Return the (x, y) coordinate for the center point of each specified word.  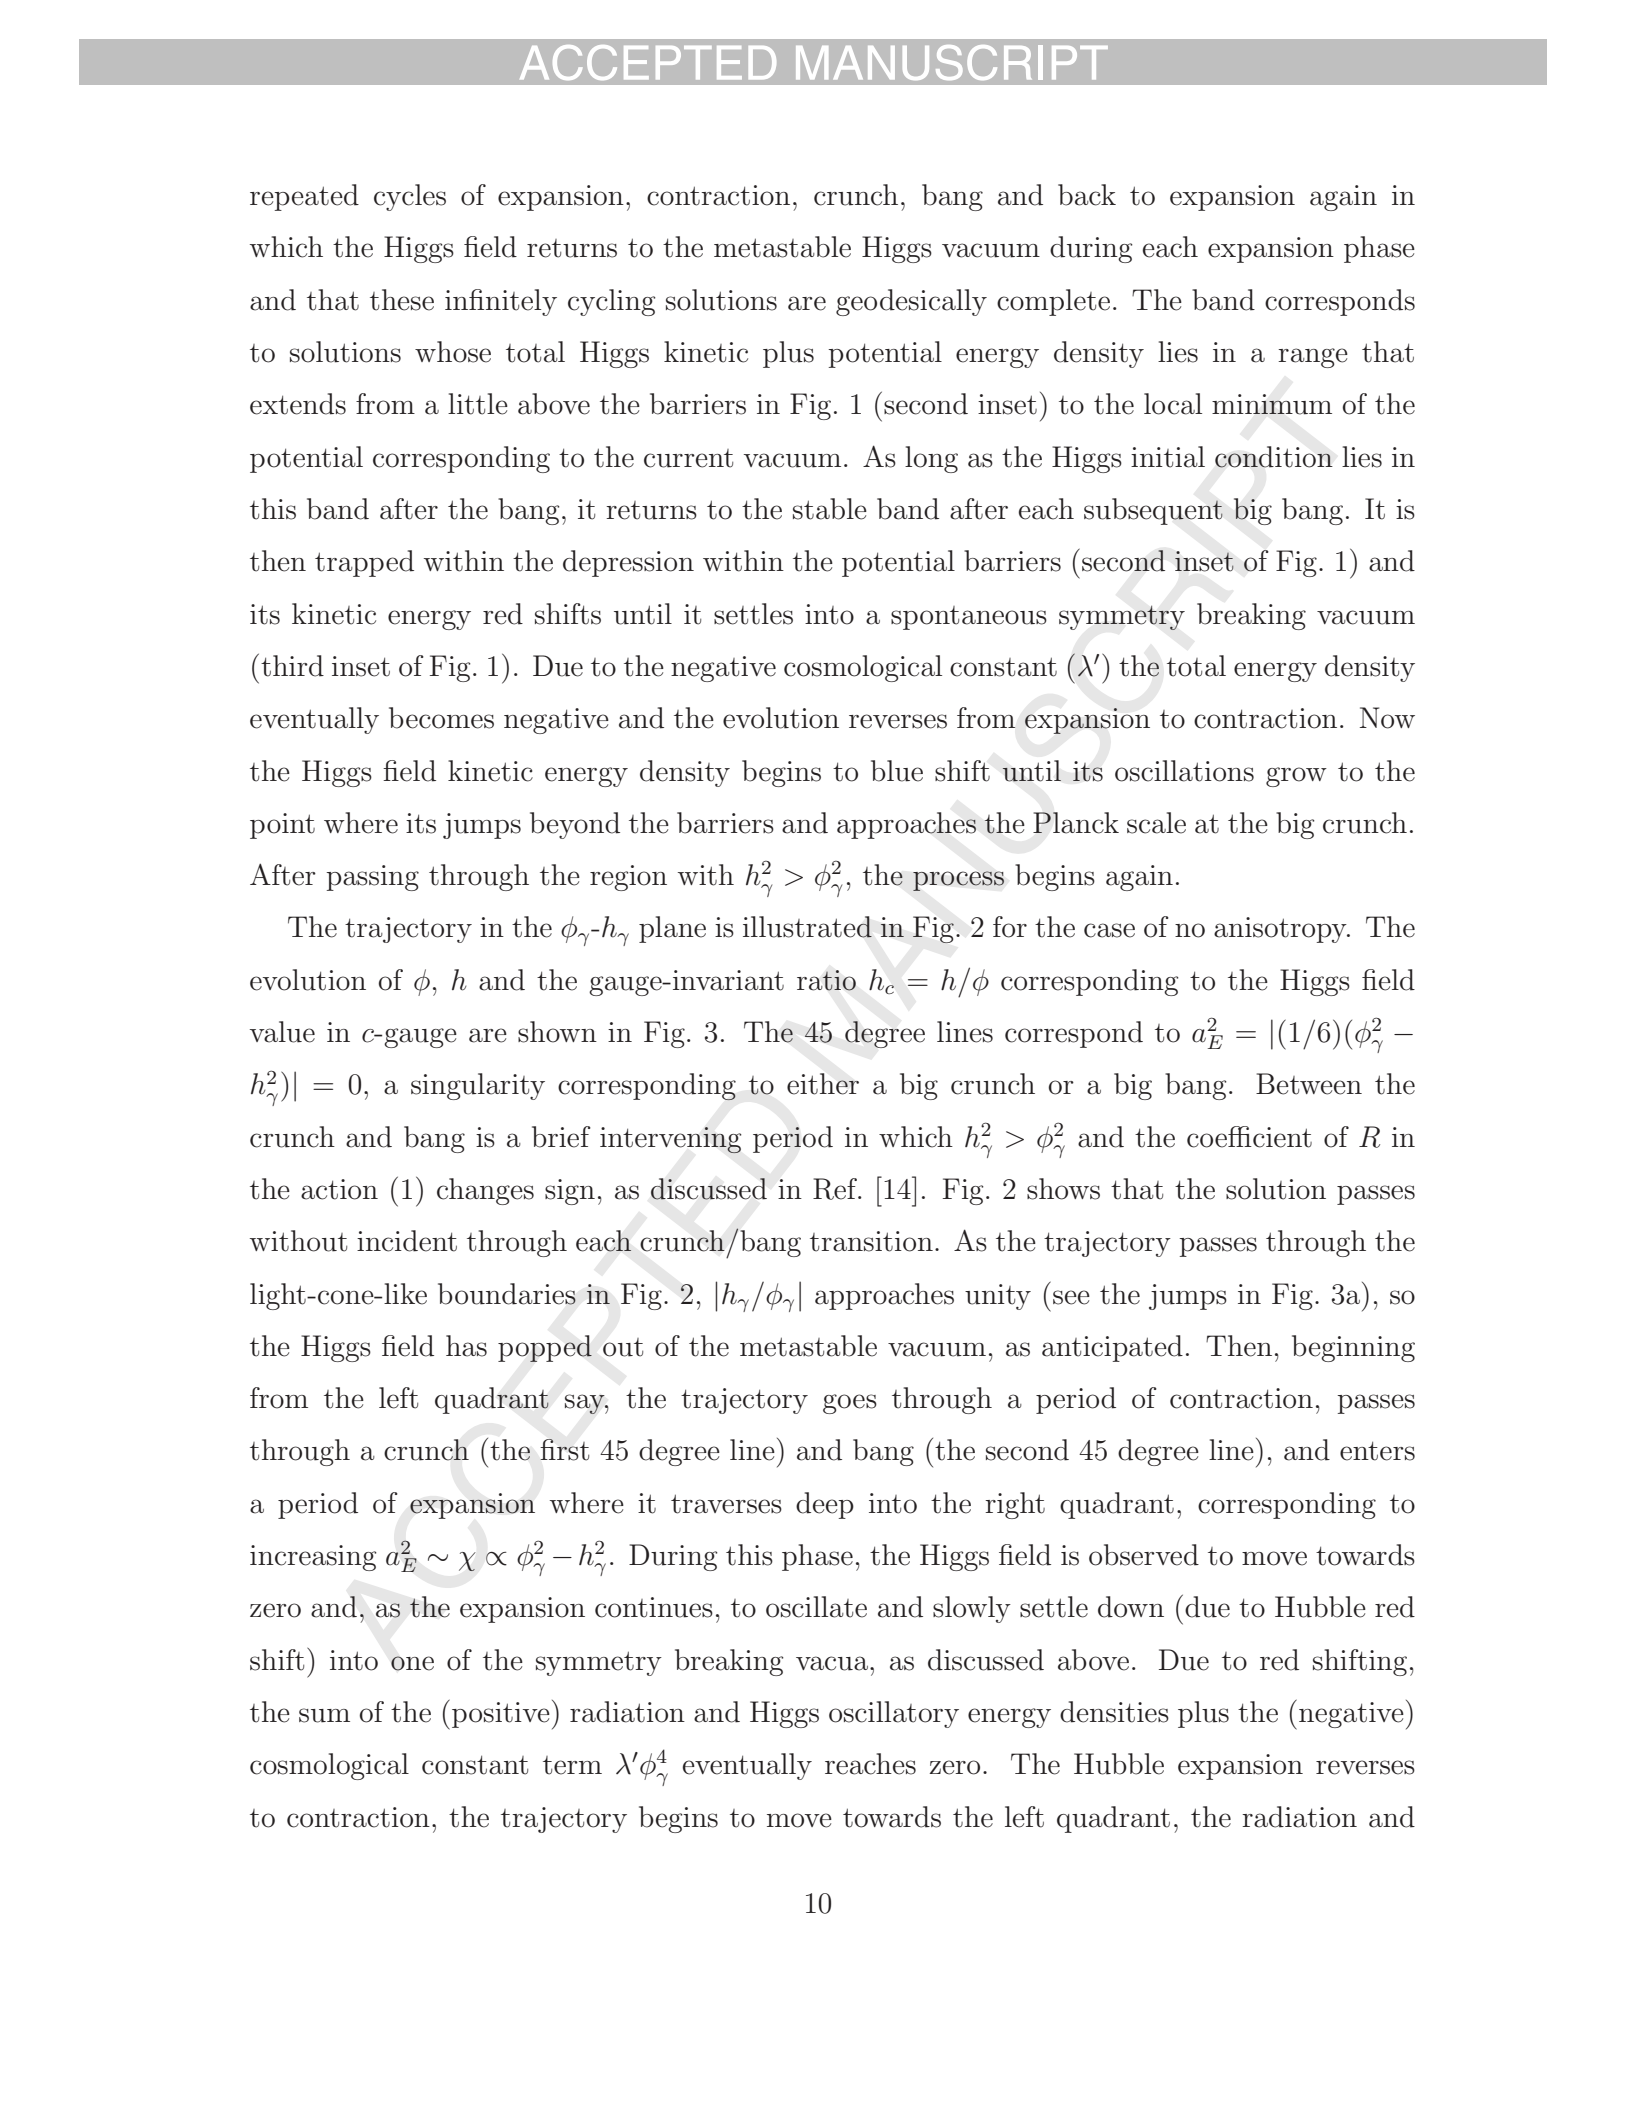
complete (1053, 302)
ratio (826, 980)
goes (850, 1404)
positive (501, 1715)
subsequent (1153, 511)
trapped (364, 563)
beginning (1353, 1348)
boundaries (507, 1294)
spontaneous (969, 618)
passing (372, 878)
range (1313, 358)
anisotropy (1281, 930)
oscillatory (894, 1714)
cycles (410, 197)
